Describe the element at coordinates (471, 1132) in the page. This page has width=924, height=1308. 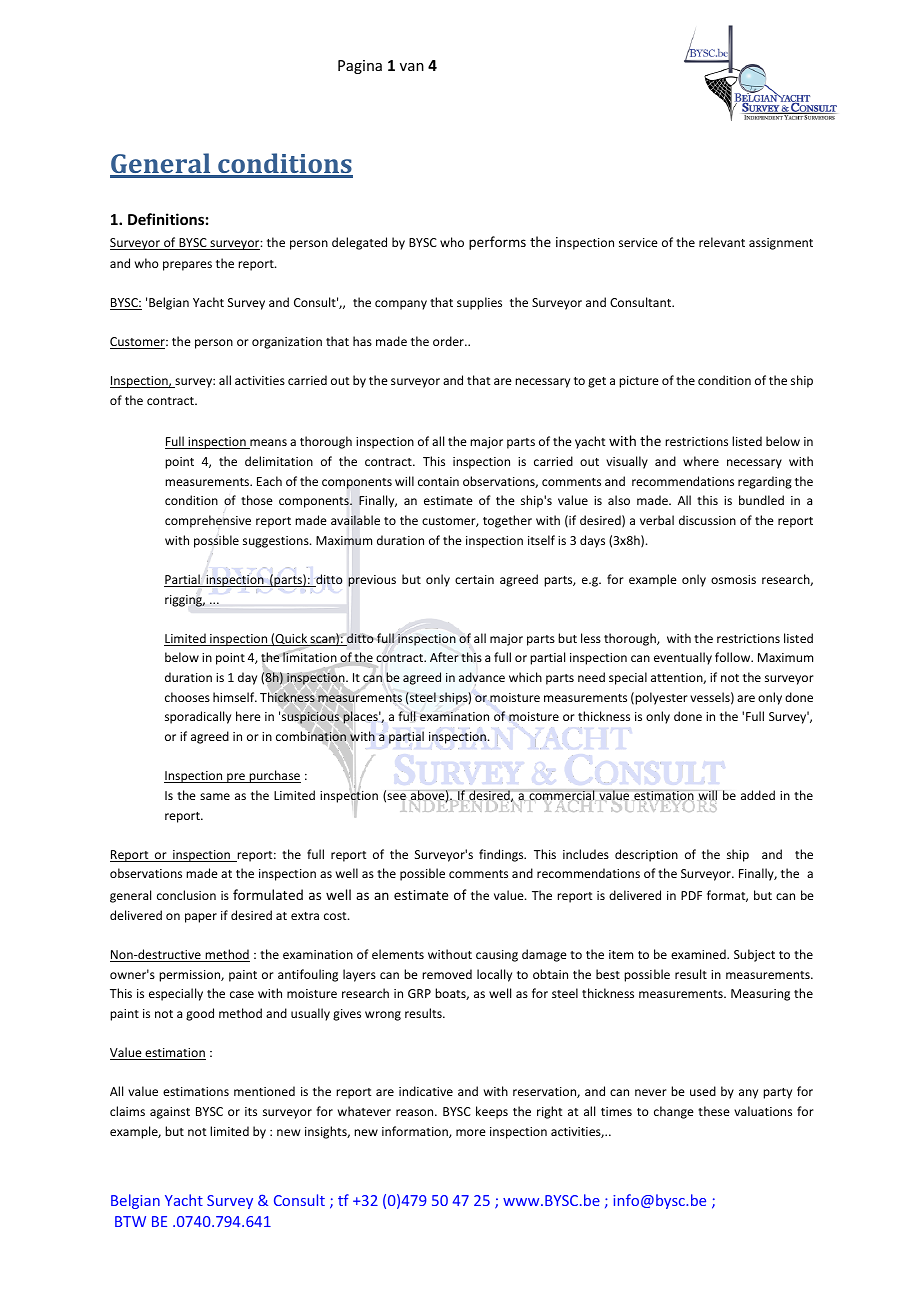
I see `more` at that location.
